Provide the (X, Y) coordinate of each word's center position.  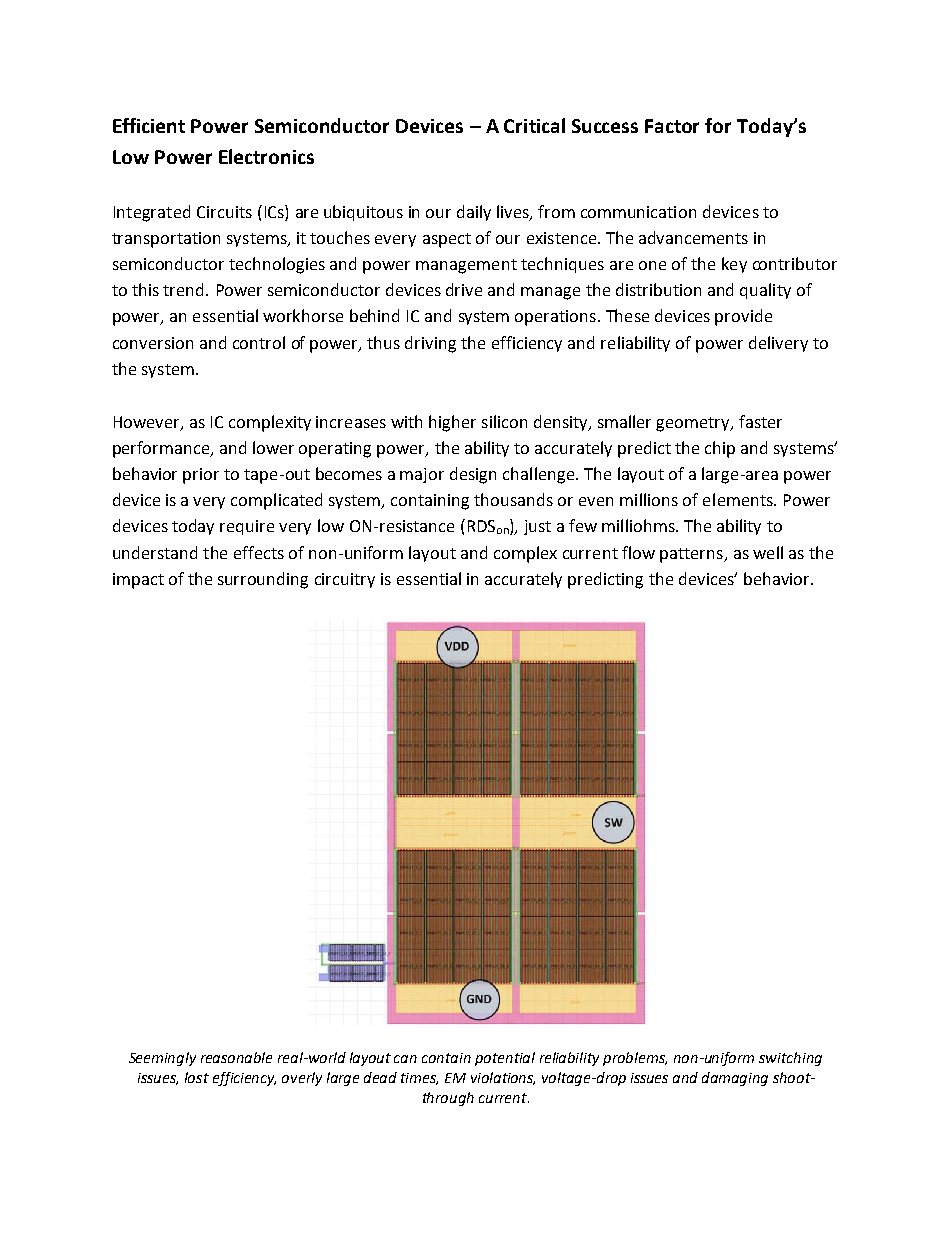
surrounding (263, 580)
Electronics (266, 156)
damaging (735, 1079)
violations (503, 1078)
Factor (672, 126)
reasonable (236, 1057)
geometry (694, 424)
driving (430, 344)
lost (197, 1077)
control (259, 342)
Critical (534, 125)
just (537, 527)
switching (790, 1059)
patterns (692, 555)
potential (505, 1059)
